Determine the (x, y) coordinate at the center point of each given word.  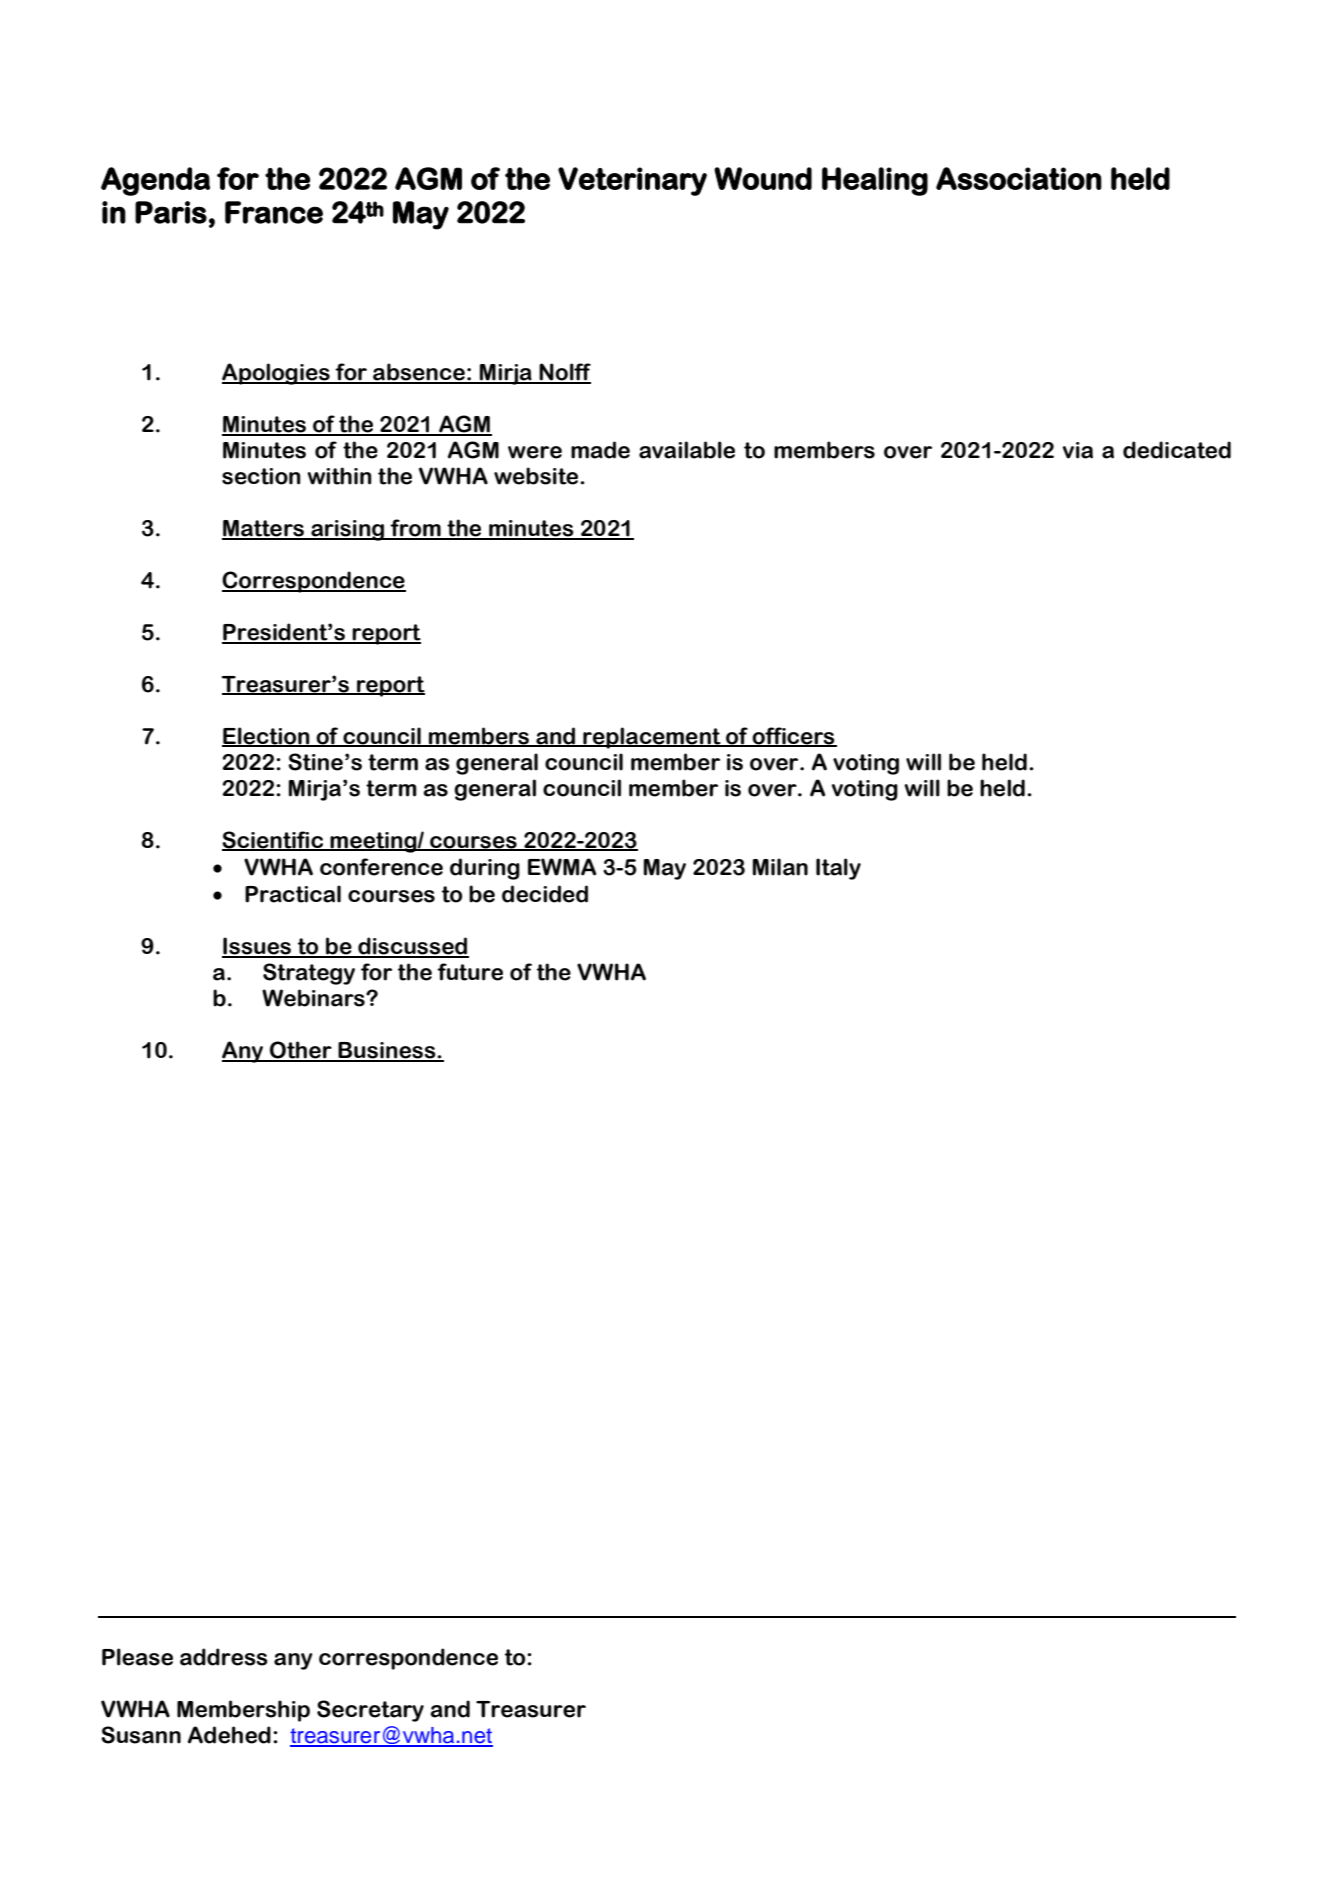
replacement (652, 738)
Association (1019, 178)
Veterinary (632, 181)
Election (267, 736)
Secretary (370, 1711)
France (274, 212)
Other (301, 1051)
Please (137, 1657)
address (224, 1657)
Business (387, 1051)
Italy (838, 869)
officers (794, 736)
